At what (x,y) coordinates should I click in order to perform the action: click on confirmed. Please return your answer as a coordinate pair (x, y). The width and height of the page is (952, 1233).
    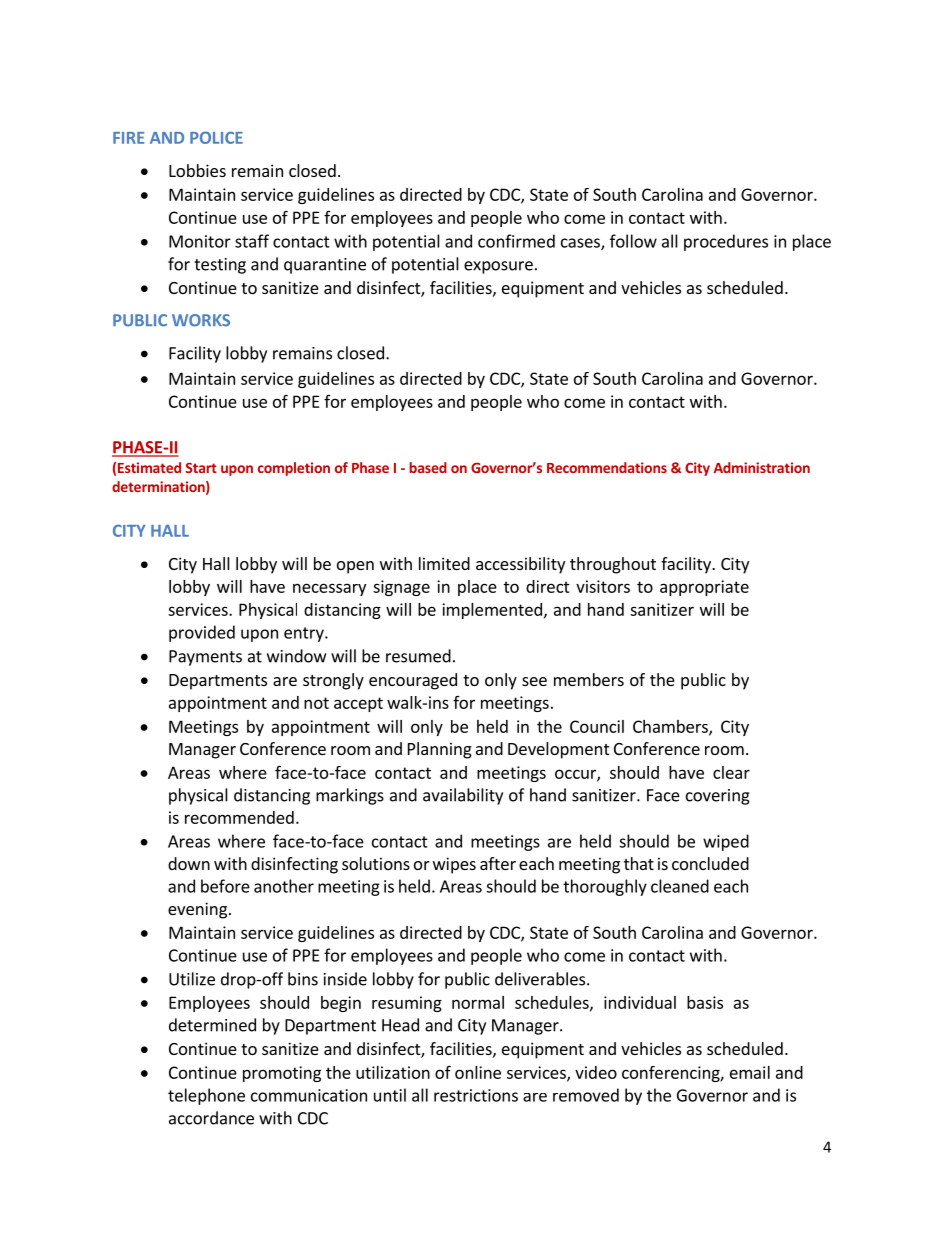
    Looking at the image, I should click on (516, 241).
